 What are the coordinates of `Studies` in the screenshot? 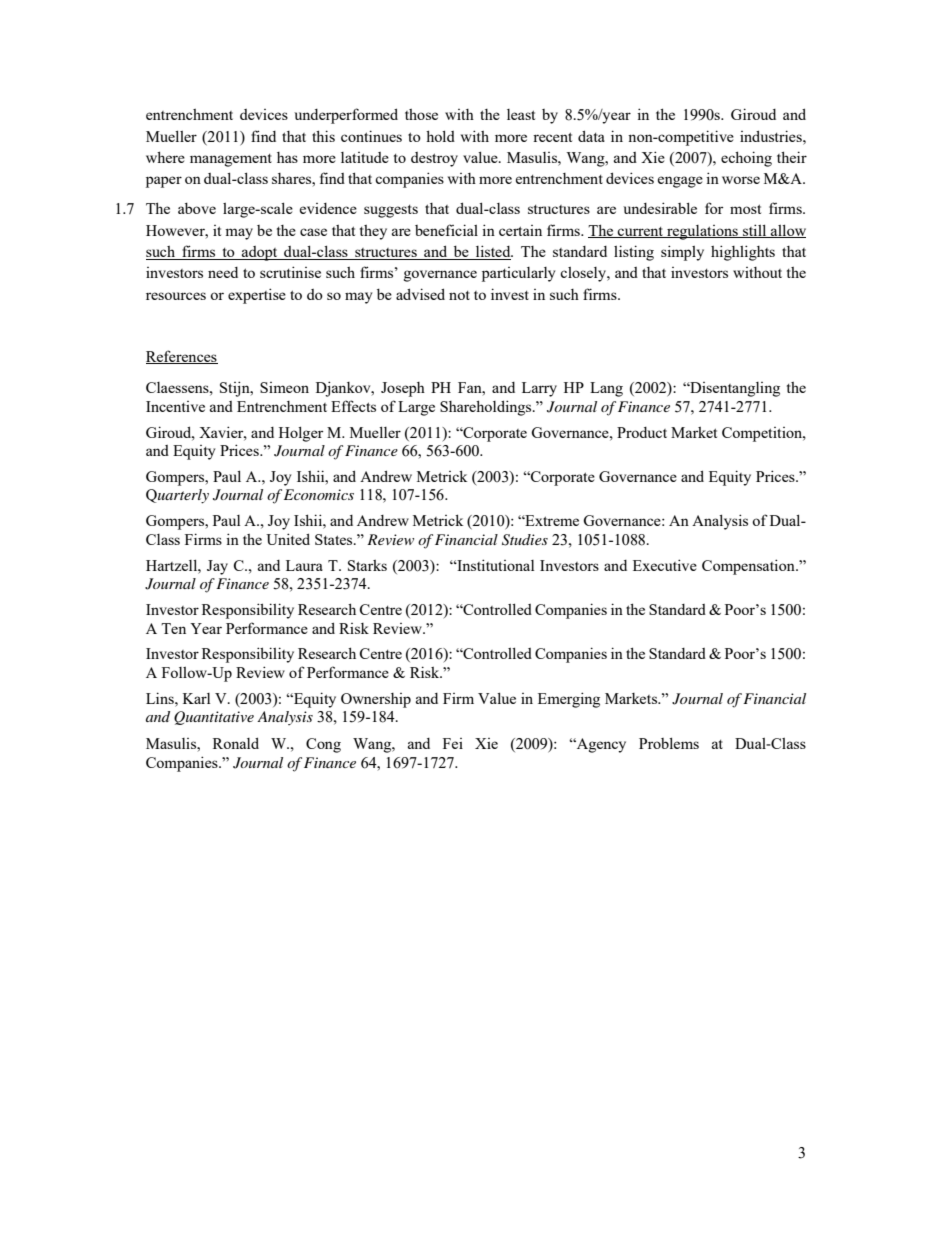 It's located at (525, 540).
